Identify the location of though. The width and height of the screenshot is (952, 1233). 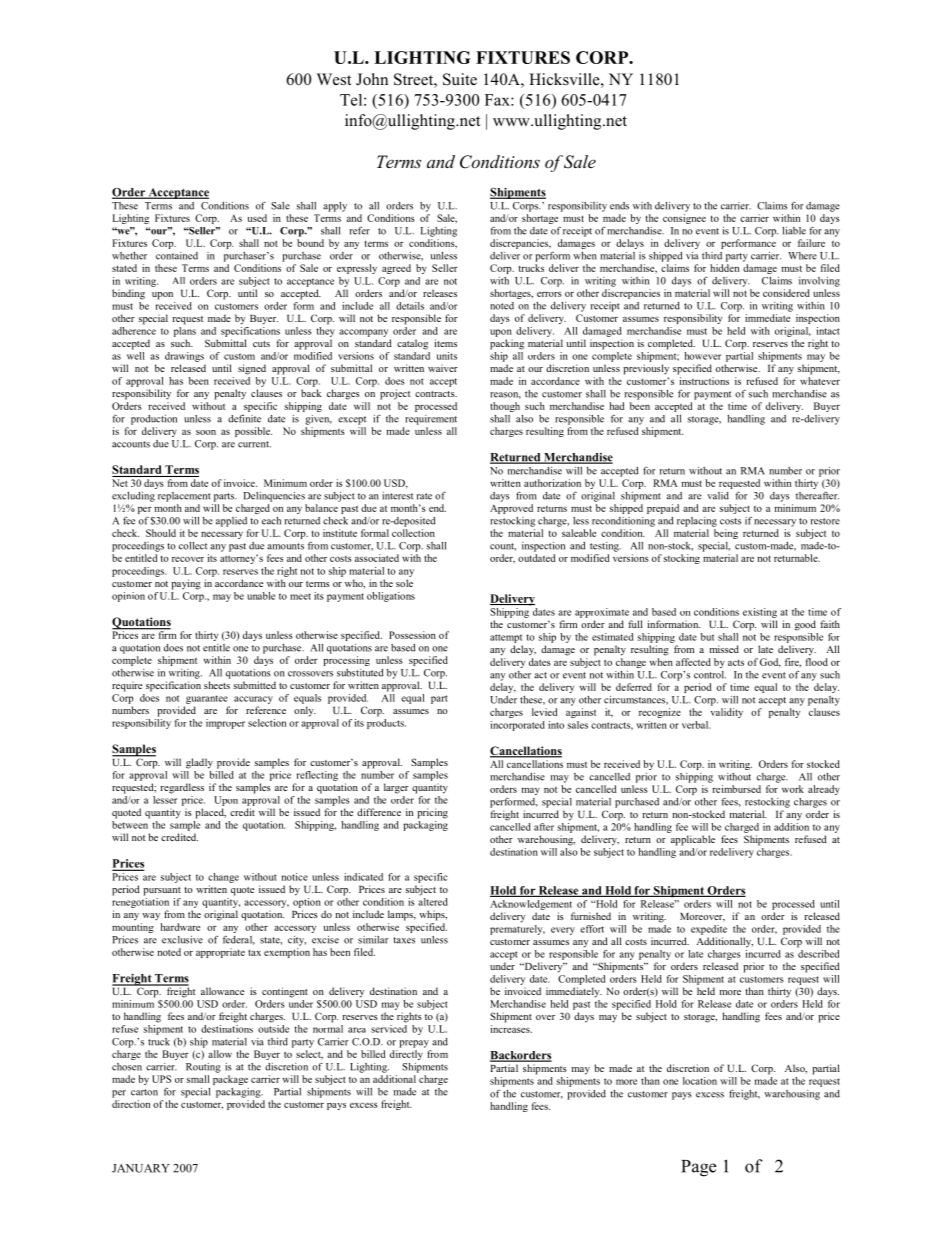
(505, 407).
